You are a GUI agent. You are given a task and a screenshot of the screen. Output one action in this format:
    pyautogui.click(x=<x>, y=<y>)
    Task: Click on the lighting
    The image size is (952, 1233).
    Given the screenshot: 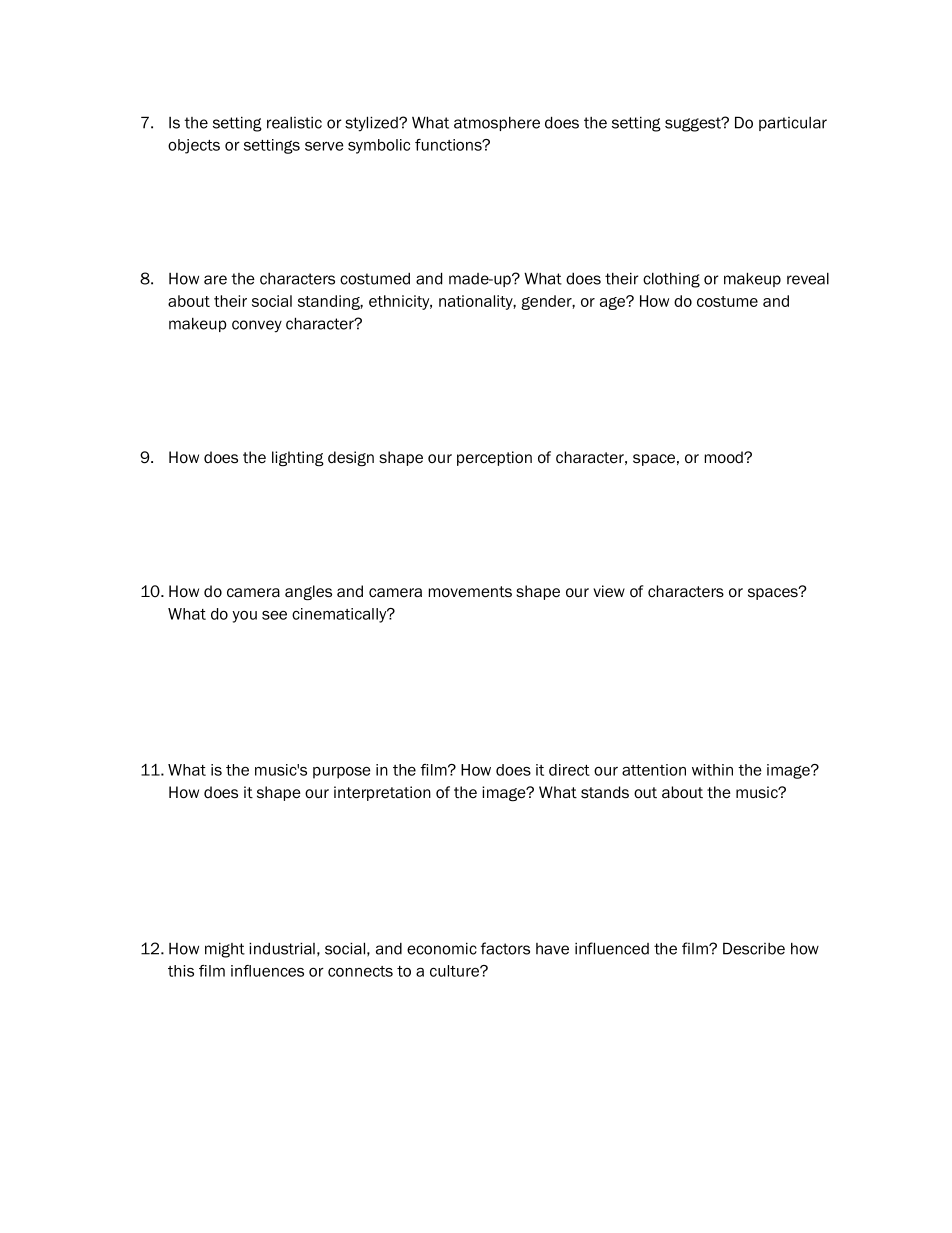 What is the action you would take?
    pyautogui.click(x=298, y=459)
